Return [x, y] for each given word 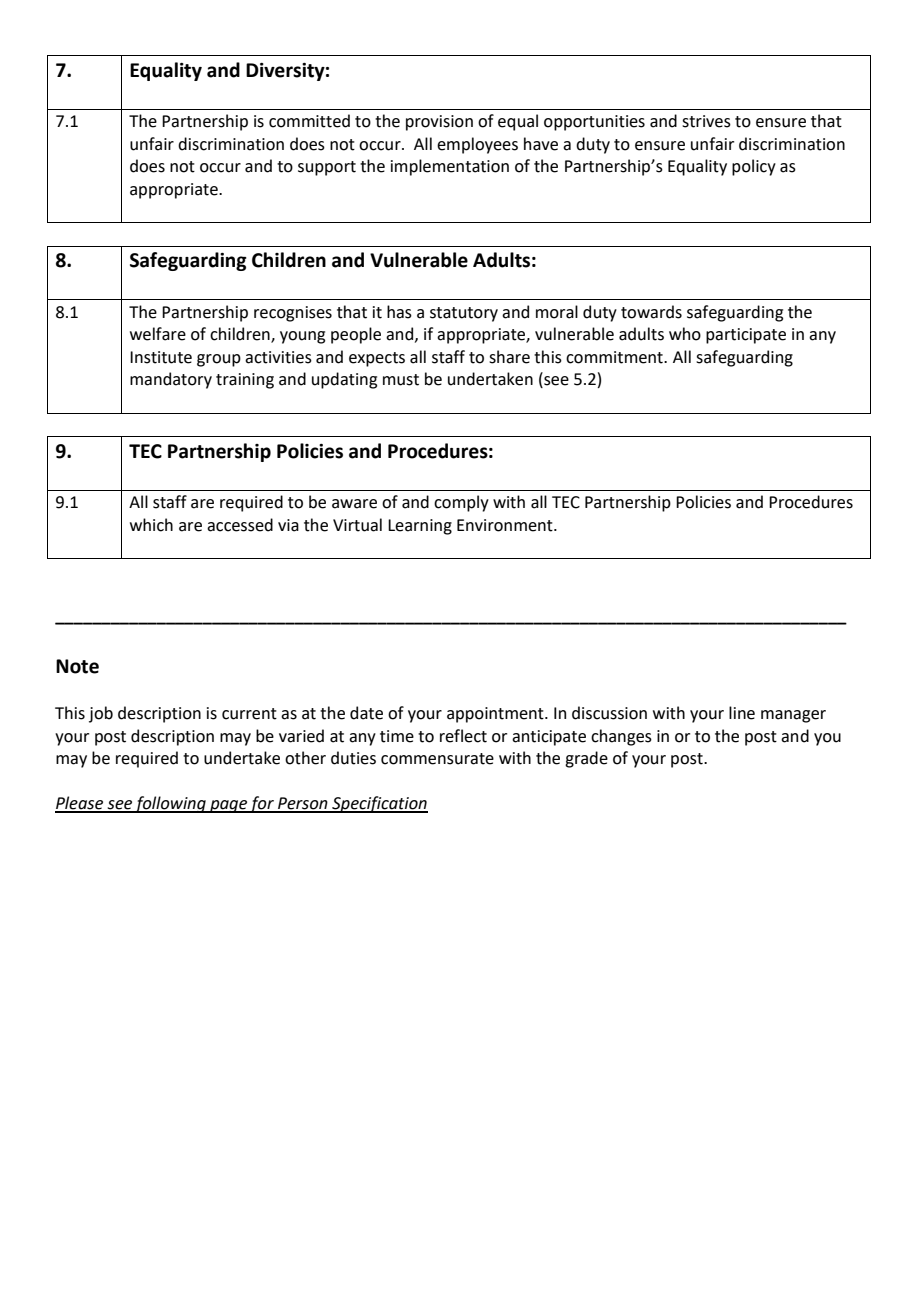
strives [706, 121]
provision [439, 123]
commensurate [437, 759]
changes [621, 737]
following [170, 804]
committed [309, 121]
